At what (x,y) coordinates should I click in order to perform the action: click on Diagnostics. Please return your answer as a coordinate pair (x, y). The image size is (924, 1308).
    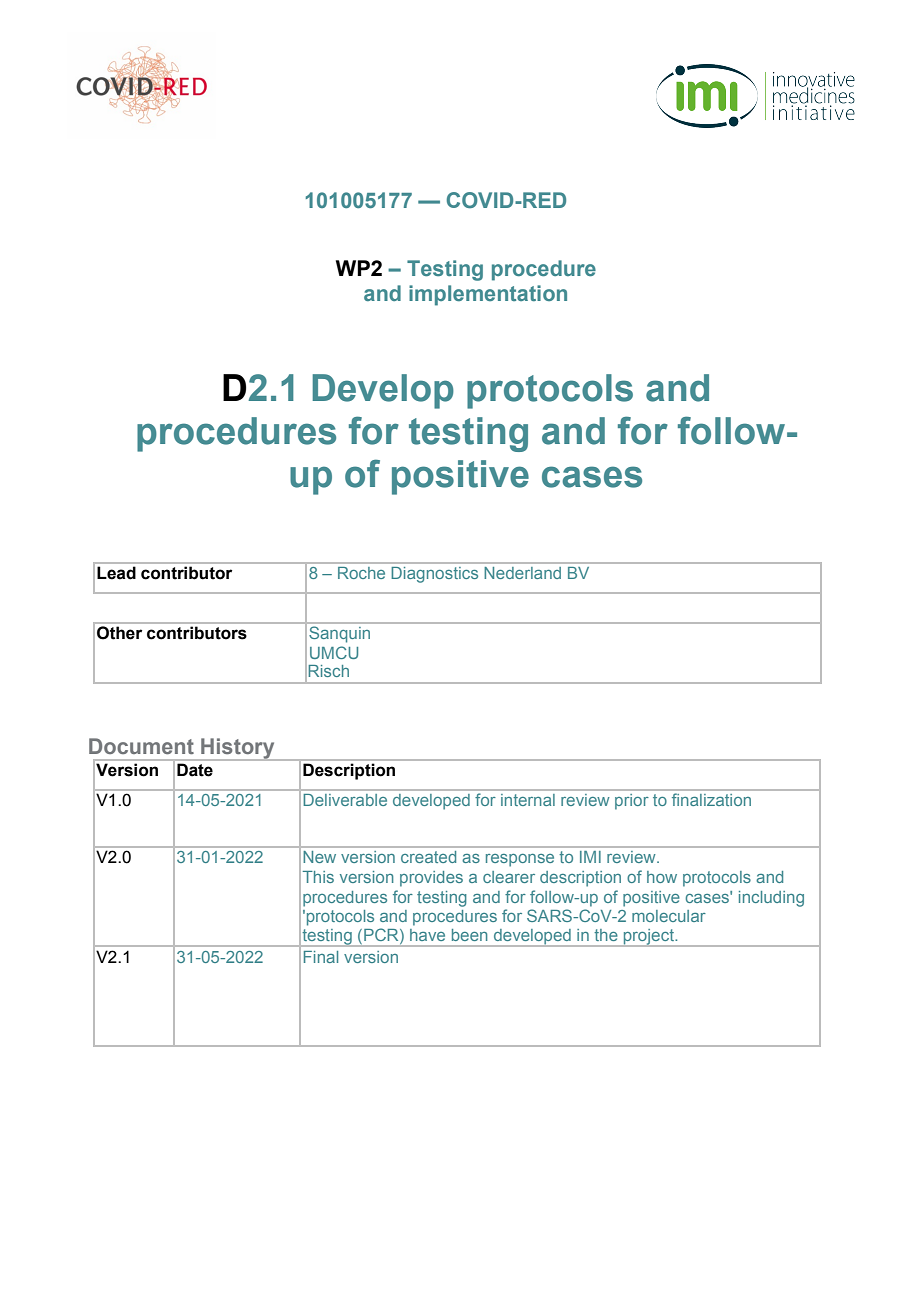
    Looking at the image, I should click on (435, 575).
